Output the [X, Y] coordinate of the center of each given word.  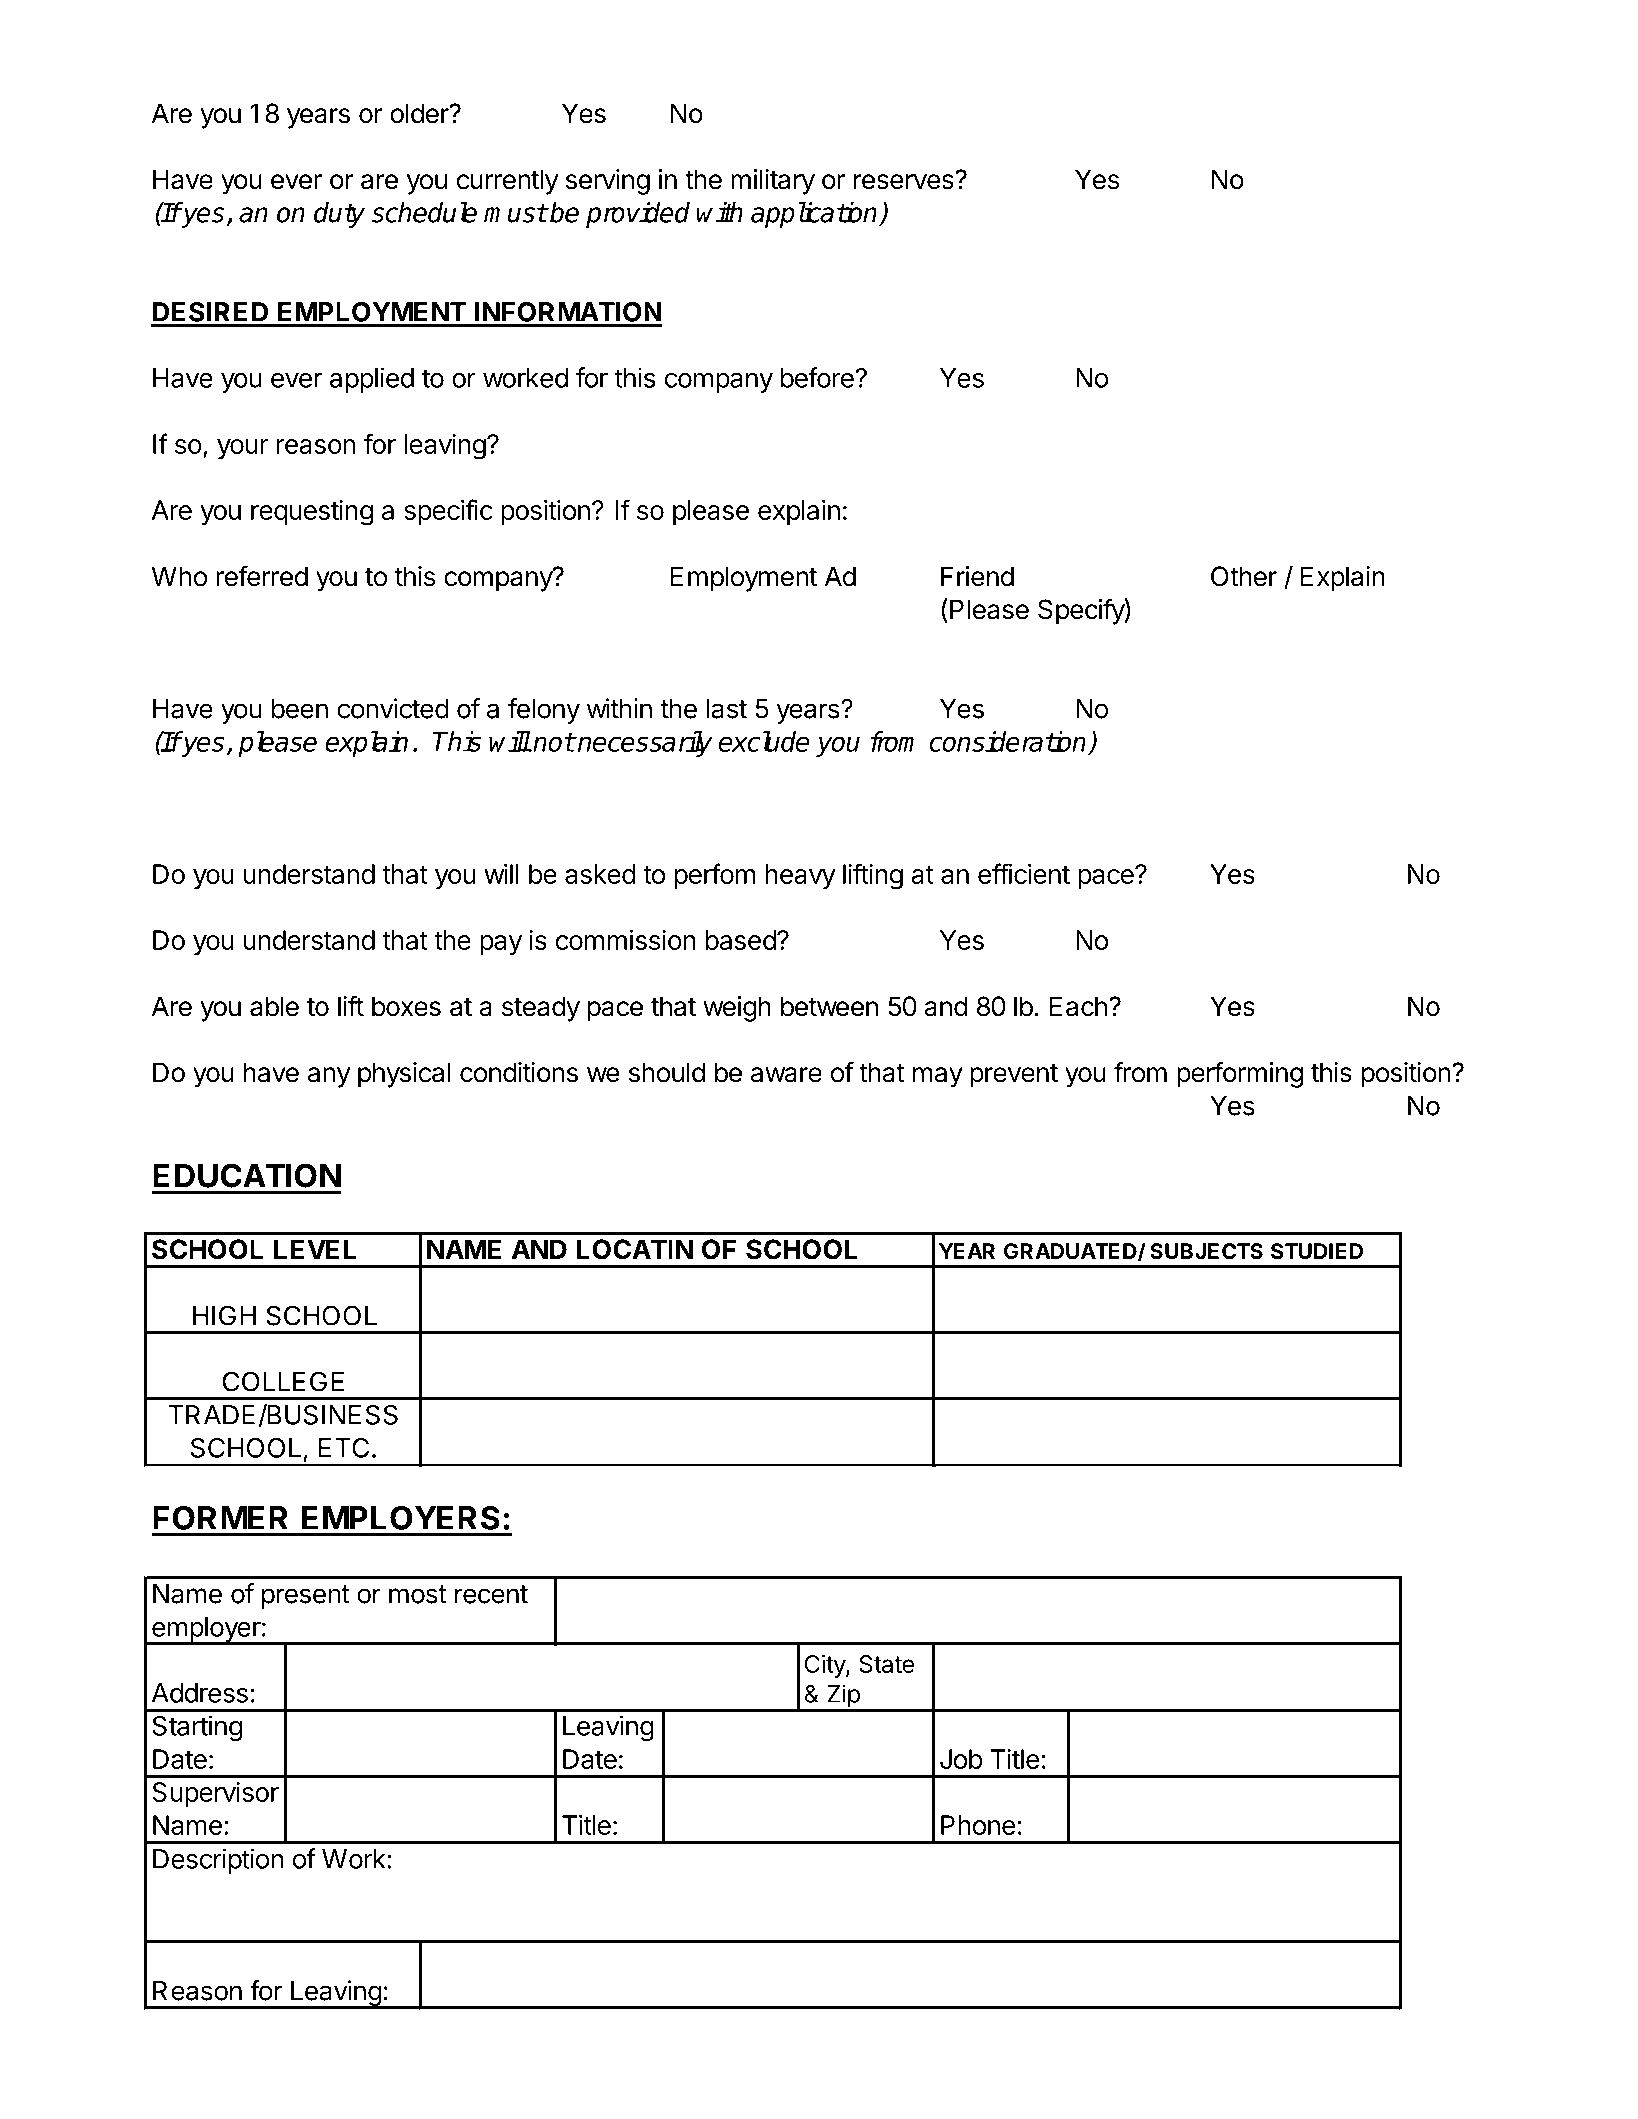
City [826, 1666]
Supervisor [215, 1794]
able [274, 1006]
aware [786, 1075]
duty [339, 215]
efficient [1024, 873]
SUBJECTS [1206, 1251]
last [727, 709]
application [815, 215]
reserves [905, 181]
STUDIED [1317, 1251]
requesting [312, 513]
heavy [801, 877]
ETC [344, 1448]
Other [1244, 576]
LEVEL [315, 1249]
